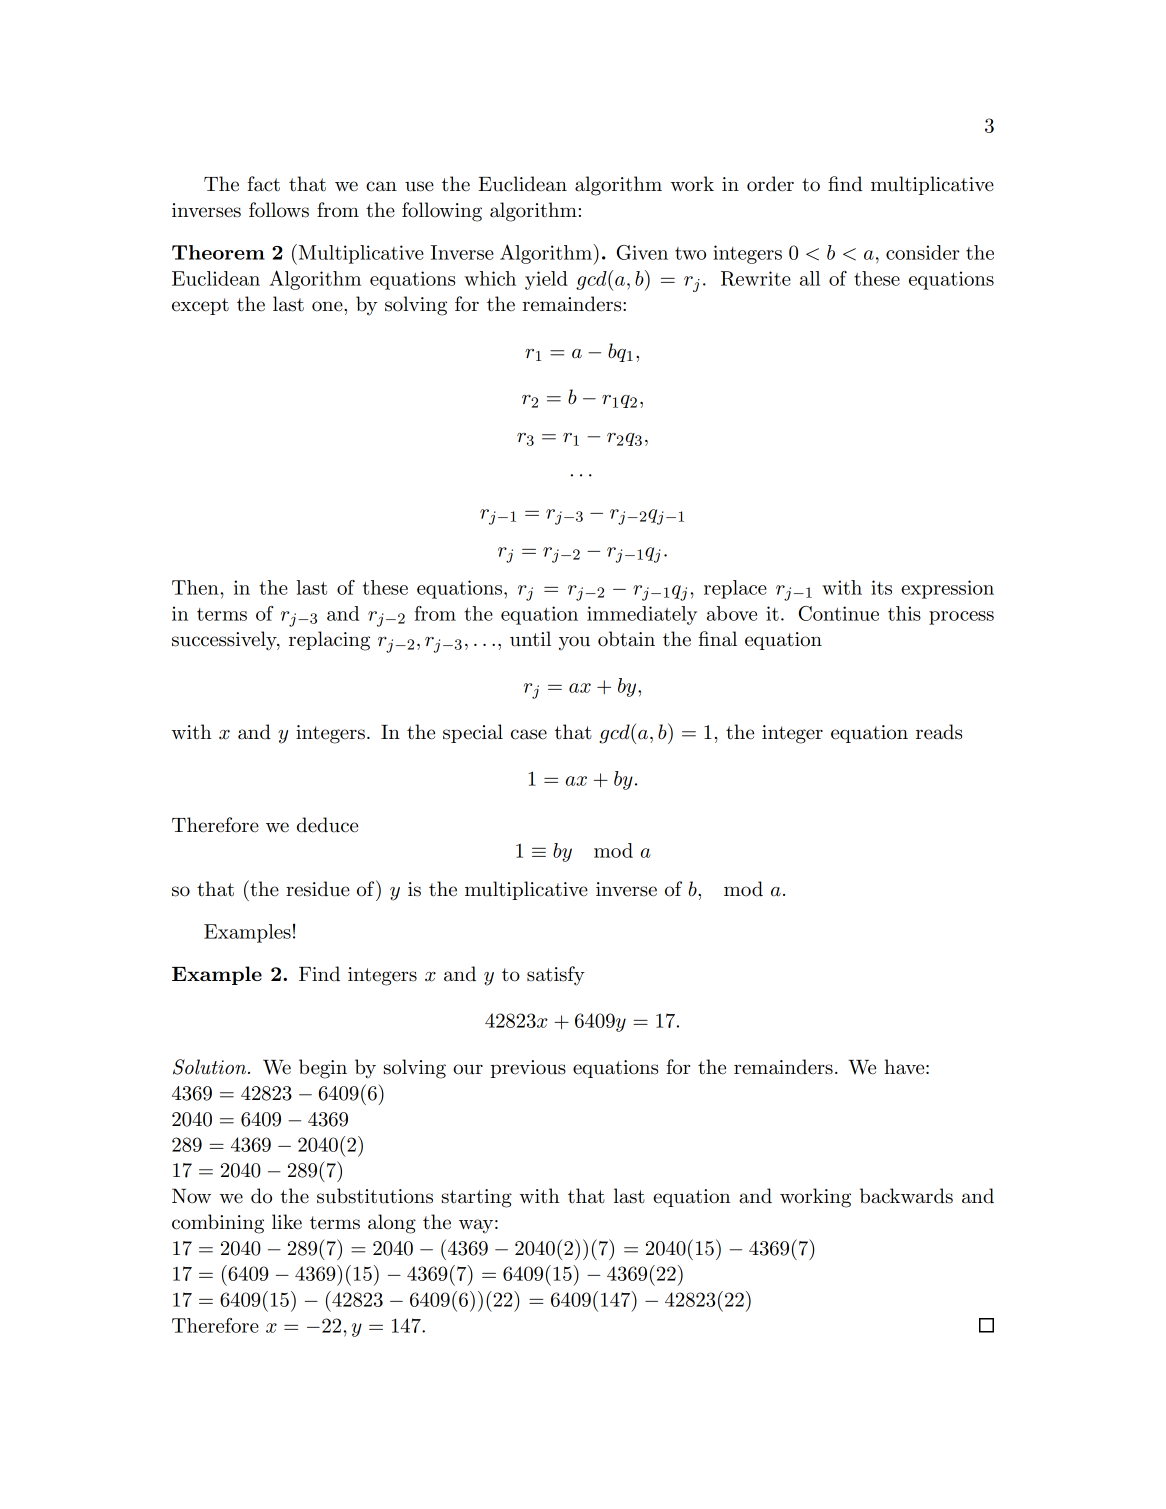  Describe the element at coordinates (642, 252) in the image. I see `Given` at that location.
